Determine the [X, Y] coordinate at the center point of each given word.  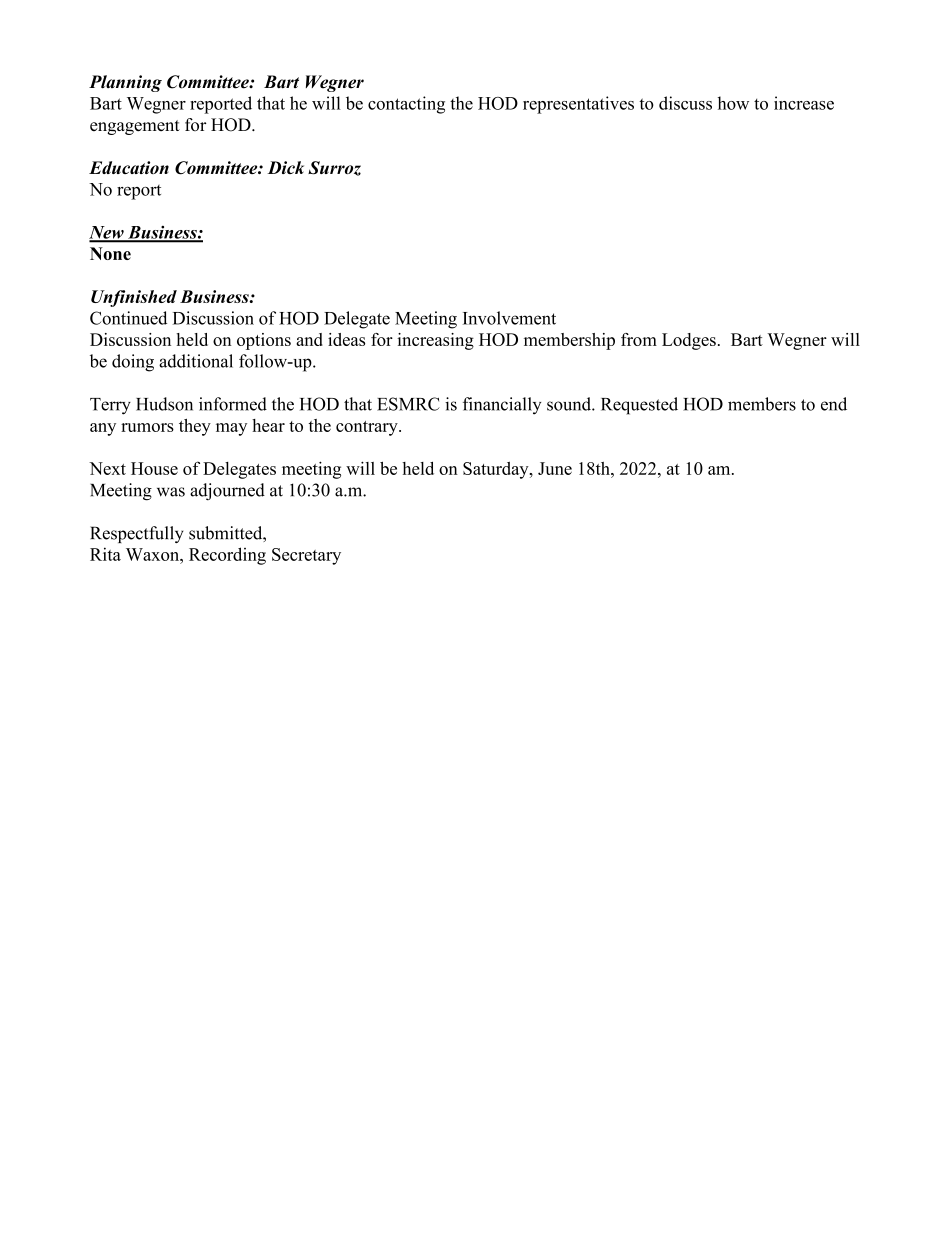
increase [804, 103]
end [834, 404]
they [195, 427]
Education [129, 167]
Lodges [689, 341]
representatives [578, 105]
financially [502, 406]
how [733, 103]
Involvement [509, 318]
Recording [227, 556]
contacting [406, 105]
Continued [128, 318]
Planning [125, 83]
